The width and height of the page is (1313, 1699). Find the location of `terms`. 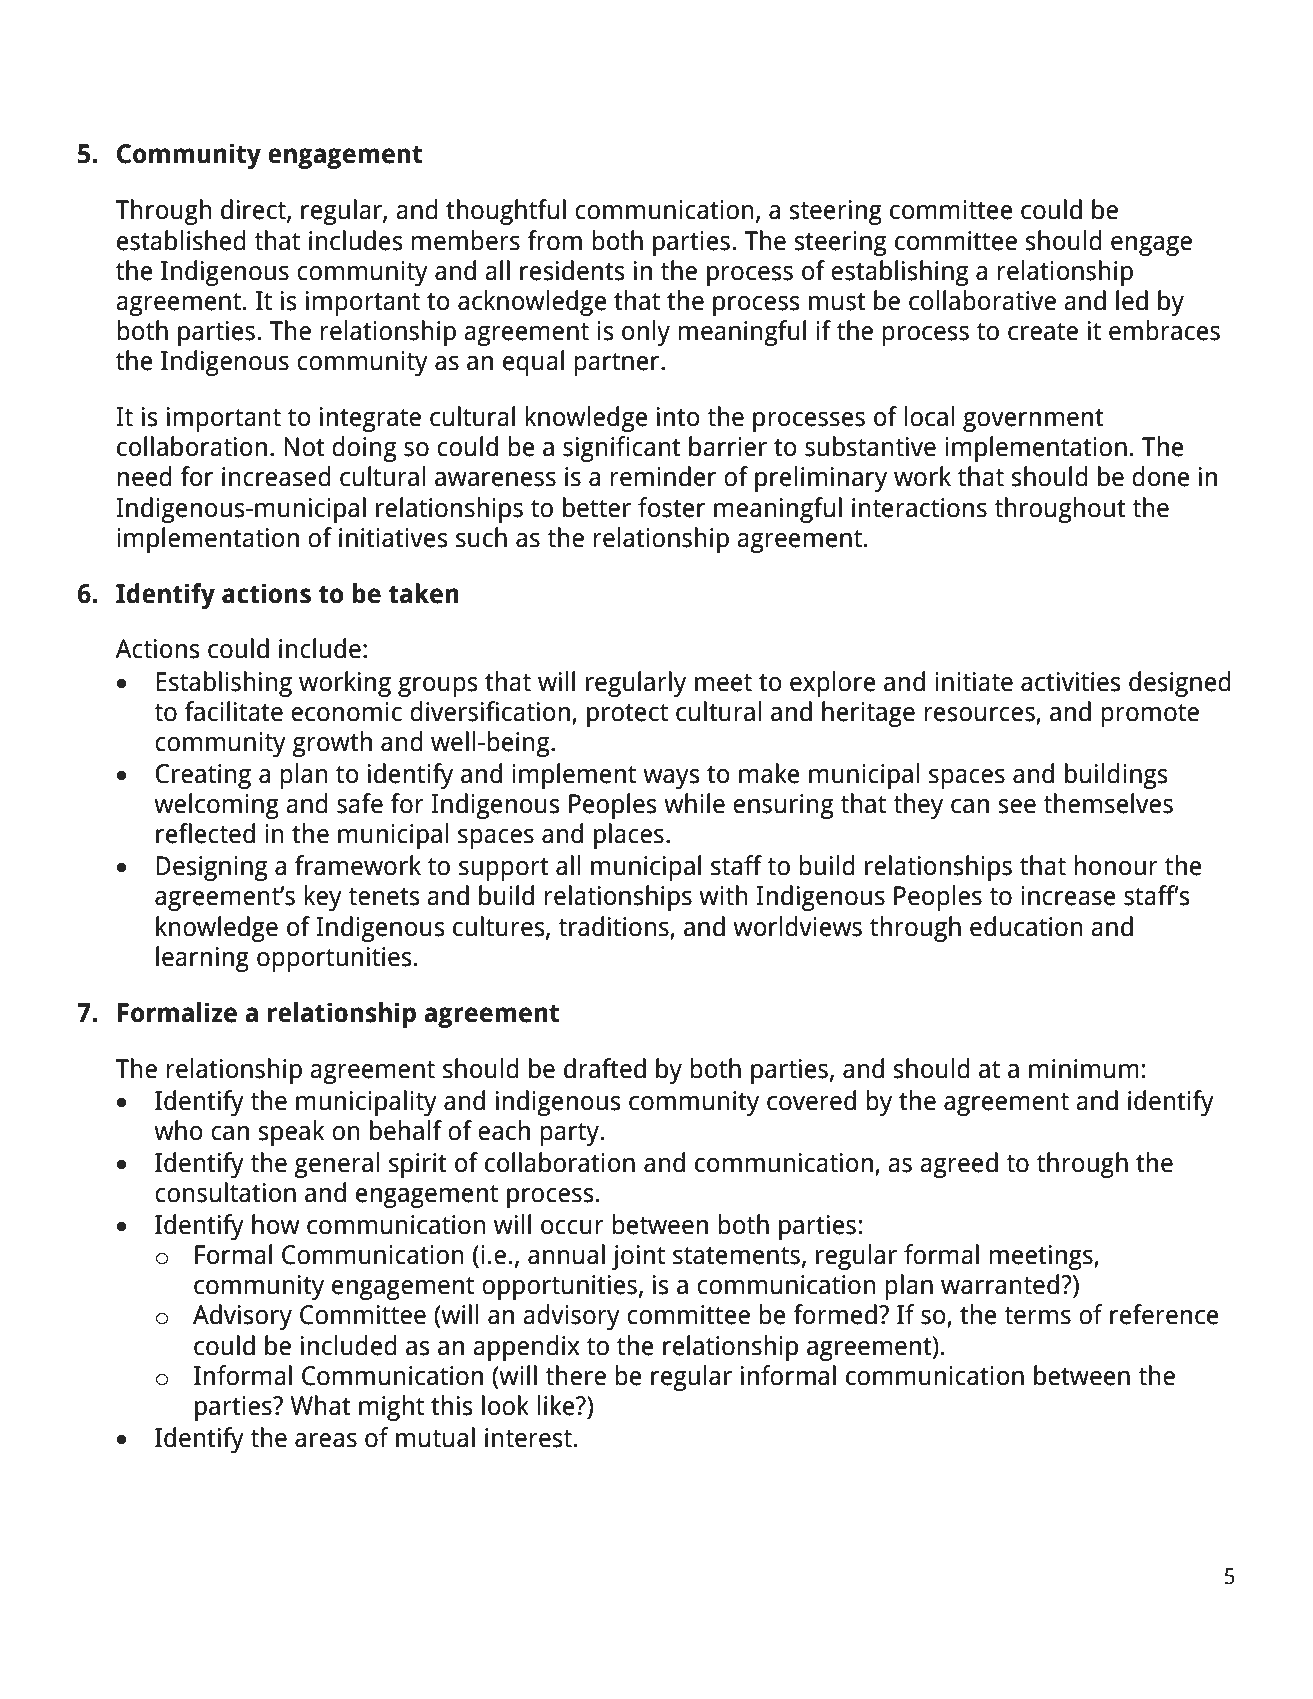

terms is located at coordinates (1037, 1316).
